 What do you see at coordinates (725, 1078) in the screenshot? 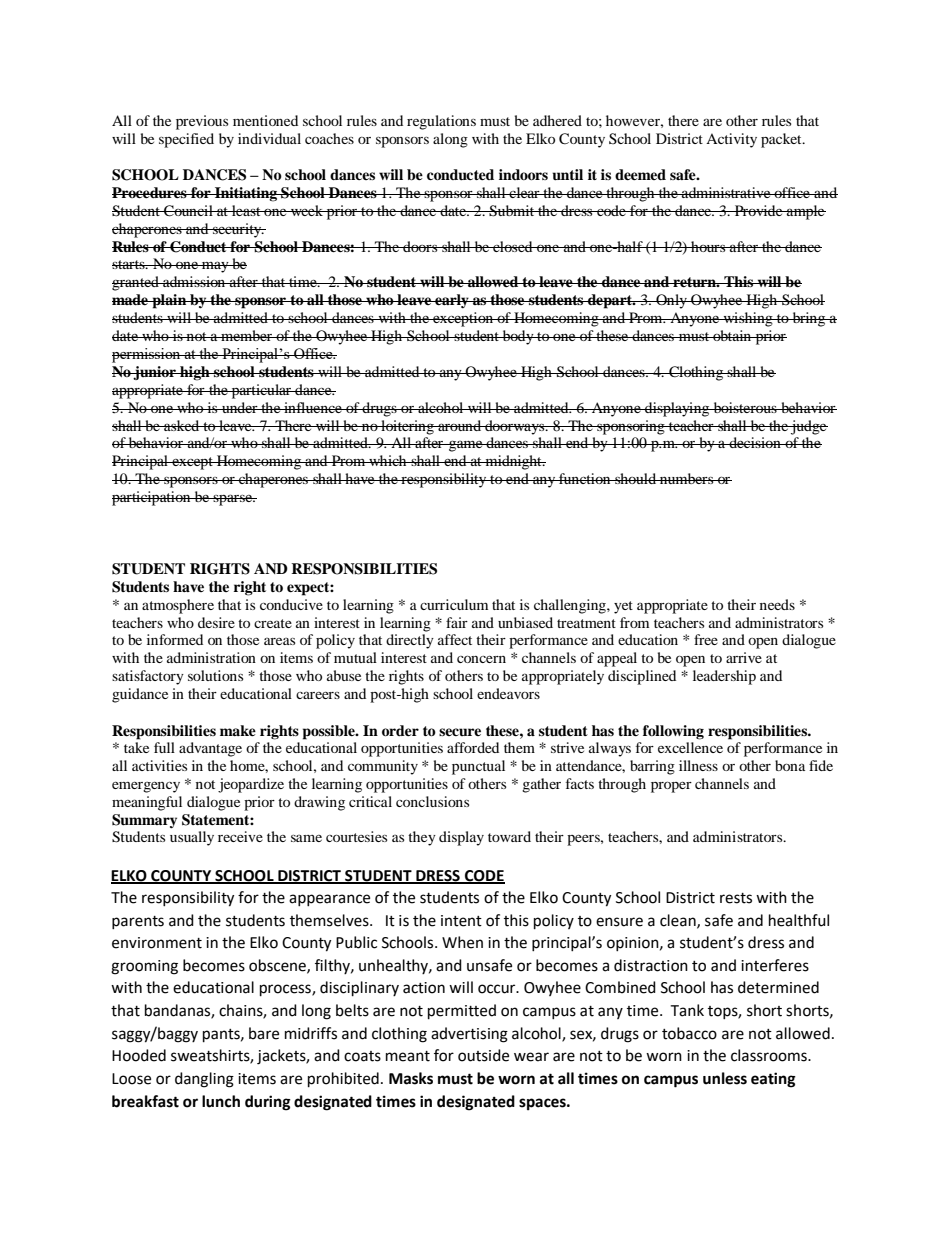
I see `unless` at bounding box center [725, 1078].
